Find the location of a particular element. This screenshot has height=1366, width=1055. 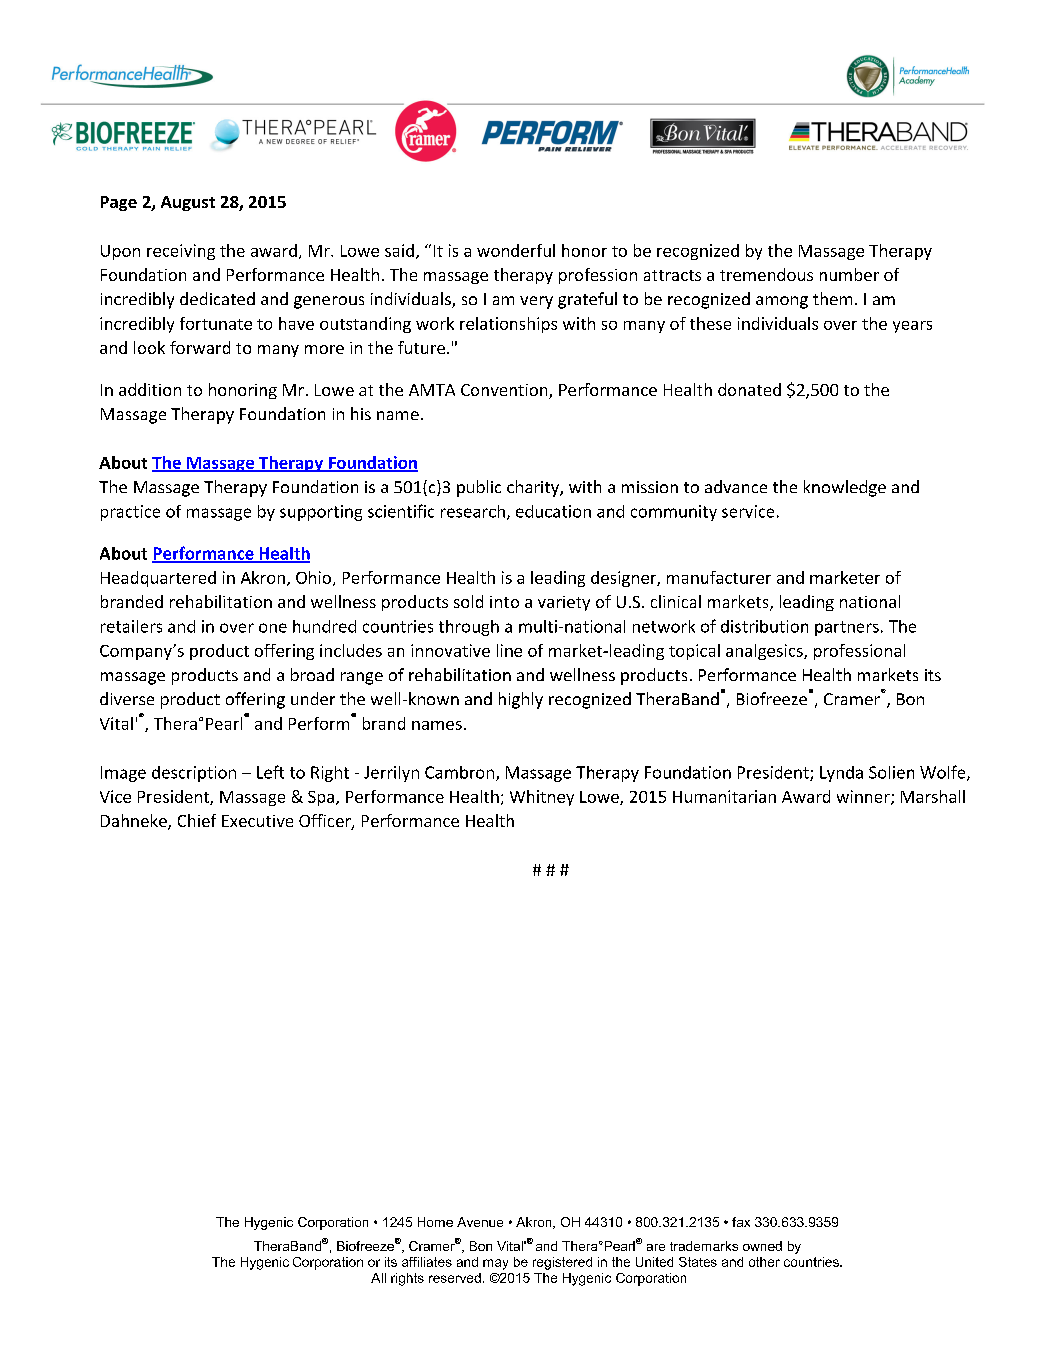

Chief is located at coordinates (197, 820).
